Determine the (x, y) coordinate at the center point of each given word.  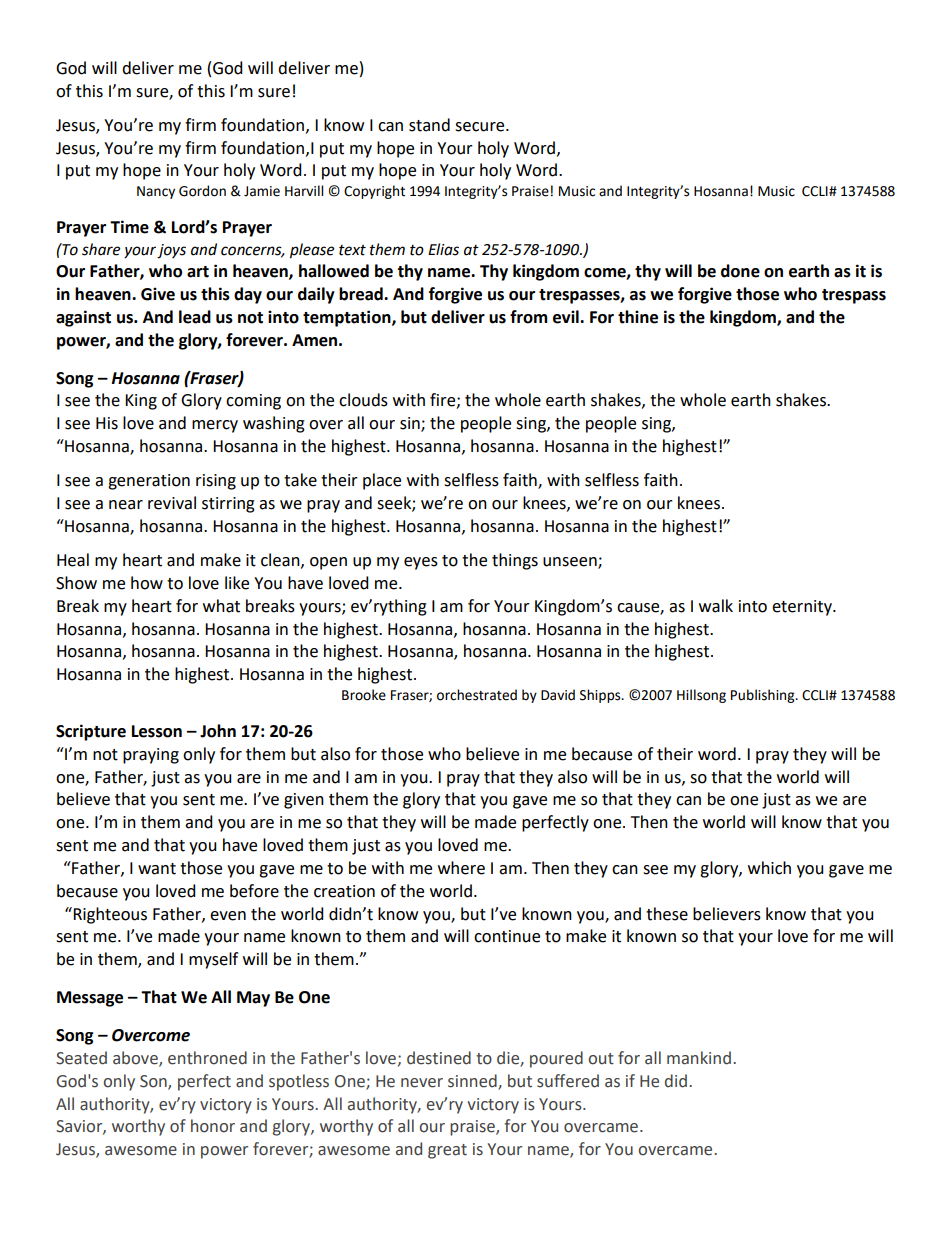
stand (429, 125)
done (740, 271)
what (221, 606)
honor (213, 1126)
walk (716, 606)
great (447, 1151)
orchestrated (477, 695)
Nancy (156, 192)
